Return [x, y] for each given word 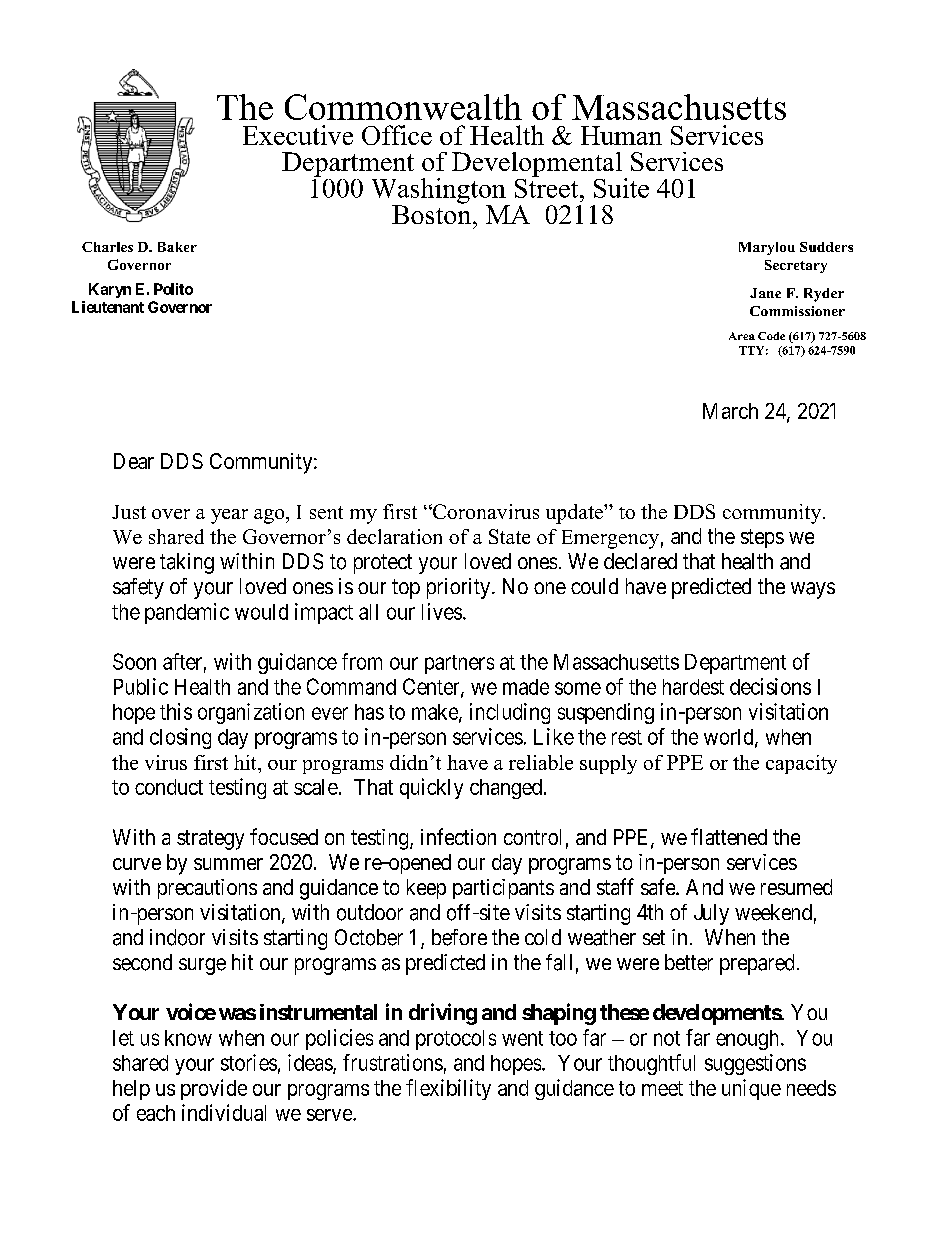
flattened [729, 836]
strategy [210, 840]
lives [442, 611]
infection [458, 836]
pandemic [187, 613]
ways [813, 590]
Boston [433, 213]
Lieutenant [108, 307]
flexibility [448, 1089]
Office [397, 135]
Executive [298, 135]
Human [621, 135]
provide [214, 1089]
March [730, 411]
